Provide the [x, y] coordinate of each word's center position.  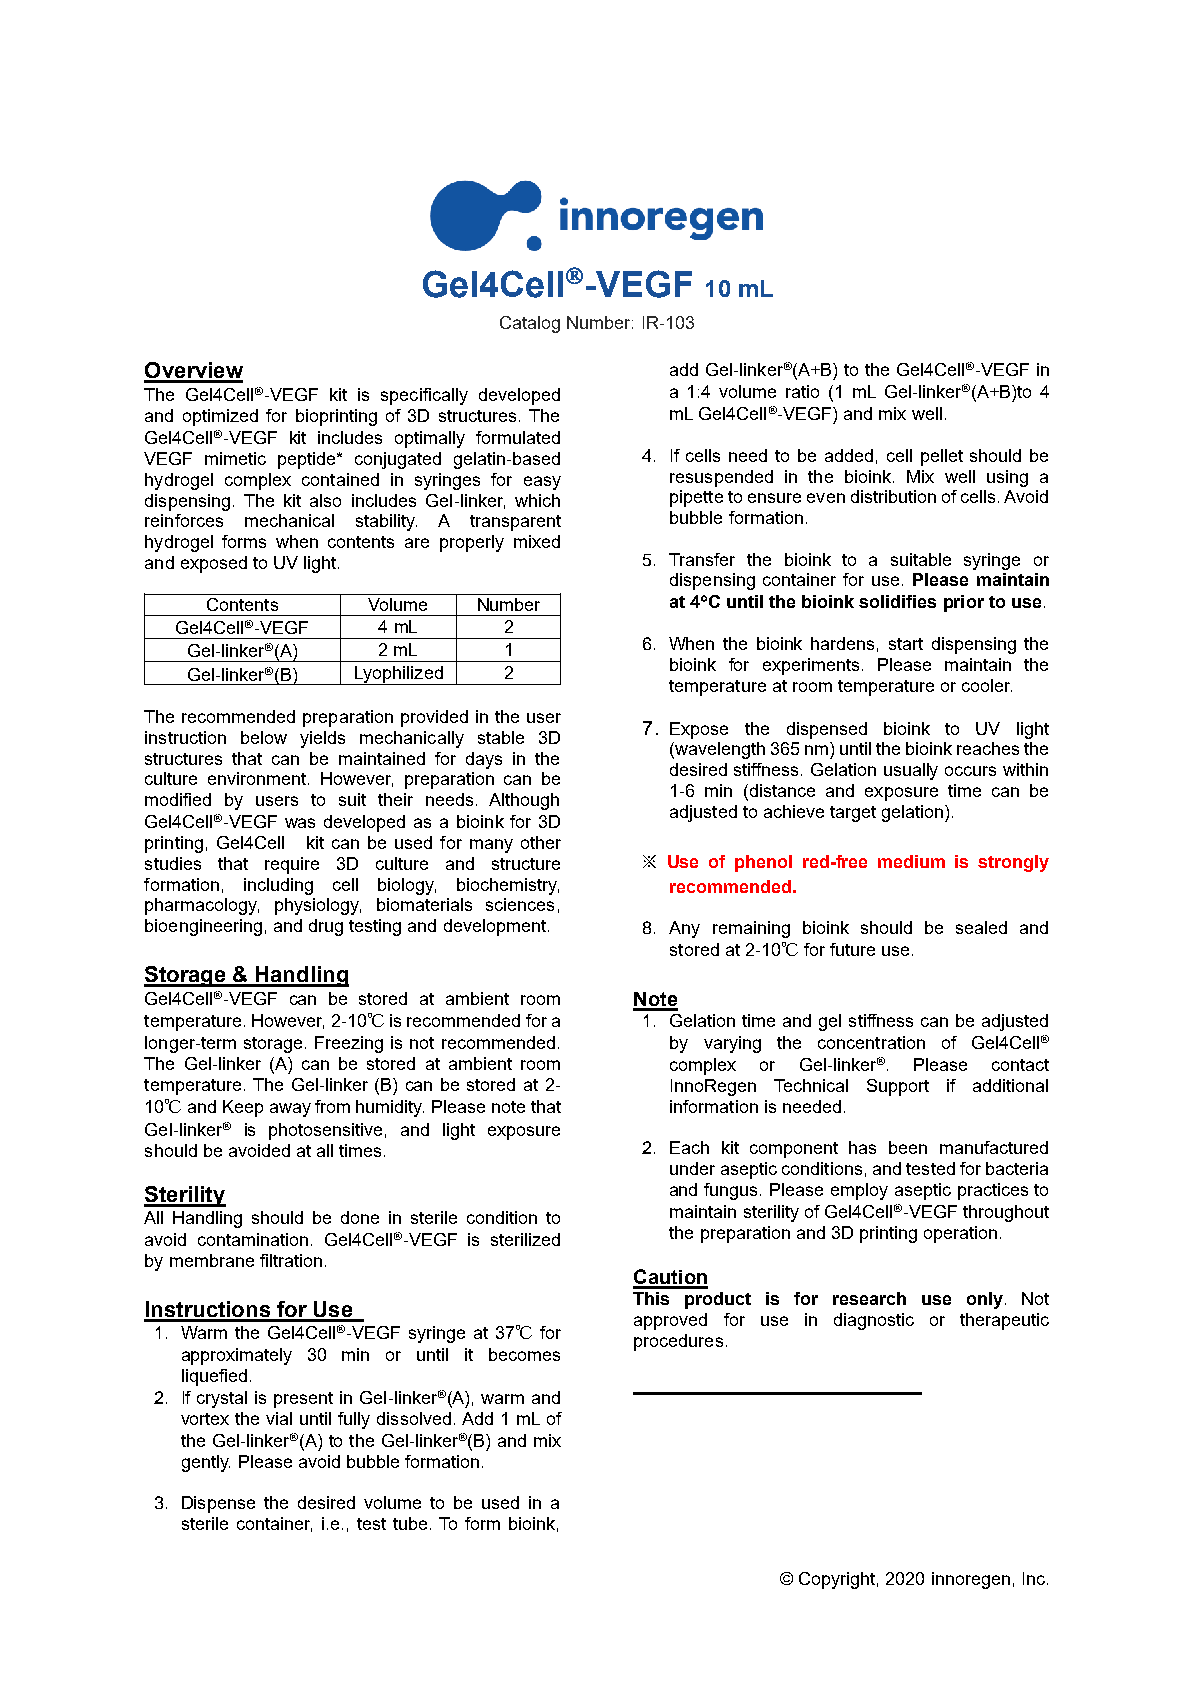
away [290, 1110]
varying [732, 1044]
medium [911, 861]
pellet [942, 457]
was [300, 823]
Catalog [530, 324]
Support [898, 1087]
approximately [237, 1356]
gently [206, 1463]
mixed [537, 541]
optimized [220, 417]
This [651, 1298]
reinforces [184, 520]
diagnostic [874, 1321]
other [541, 842]
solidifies [897, 601]
